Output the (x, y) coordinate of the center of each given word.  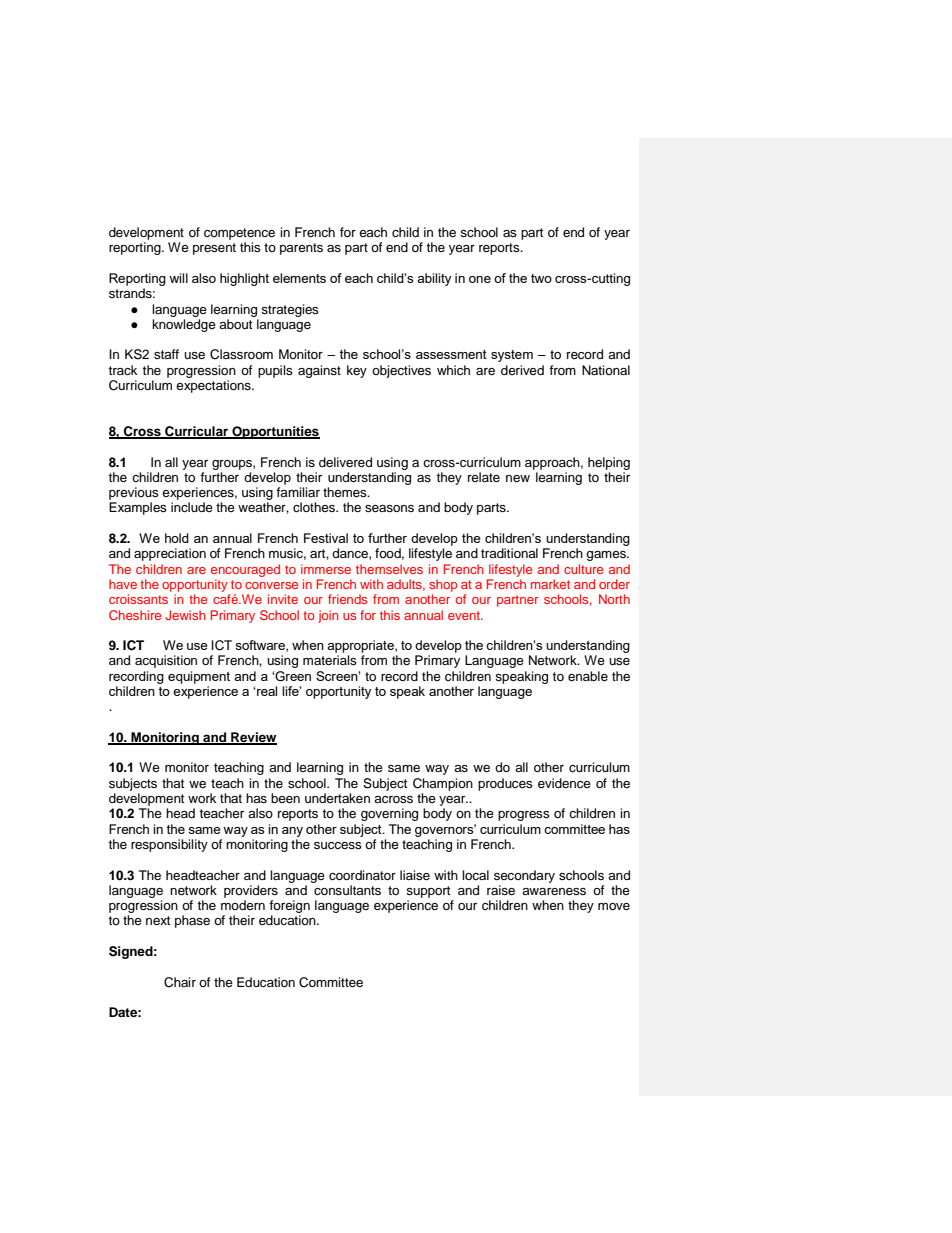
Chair (180, 982)
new (518, 478)
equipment (199, 677)
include (192, 507)
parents (301, 249)
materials (330, 660)
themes (346, 492)
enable (588, 676)
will (178, 278)
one (480, 279)
